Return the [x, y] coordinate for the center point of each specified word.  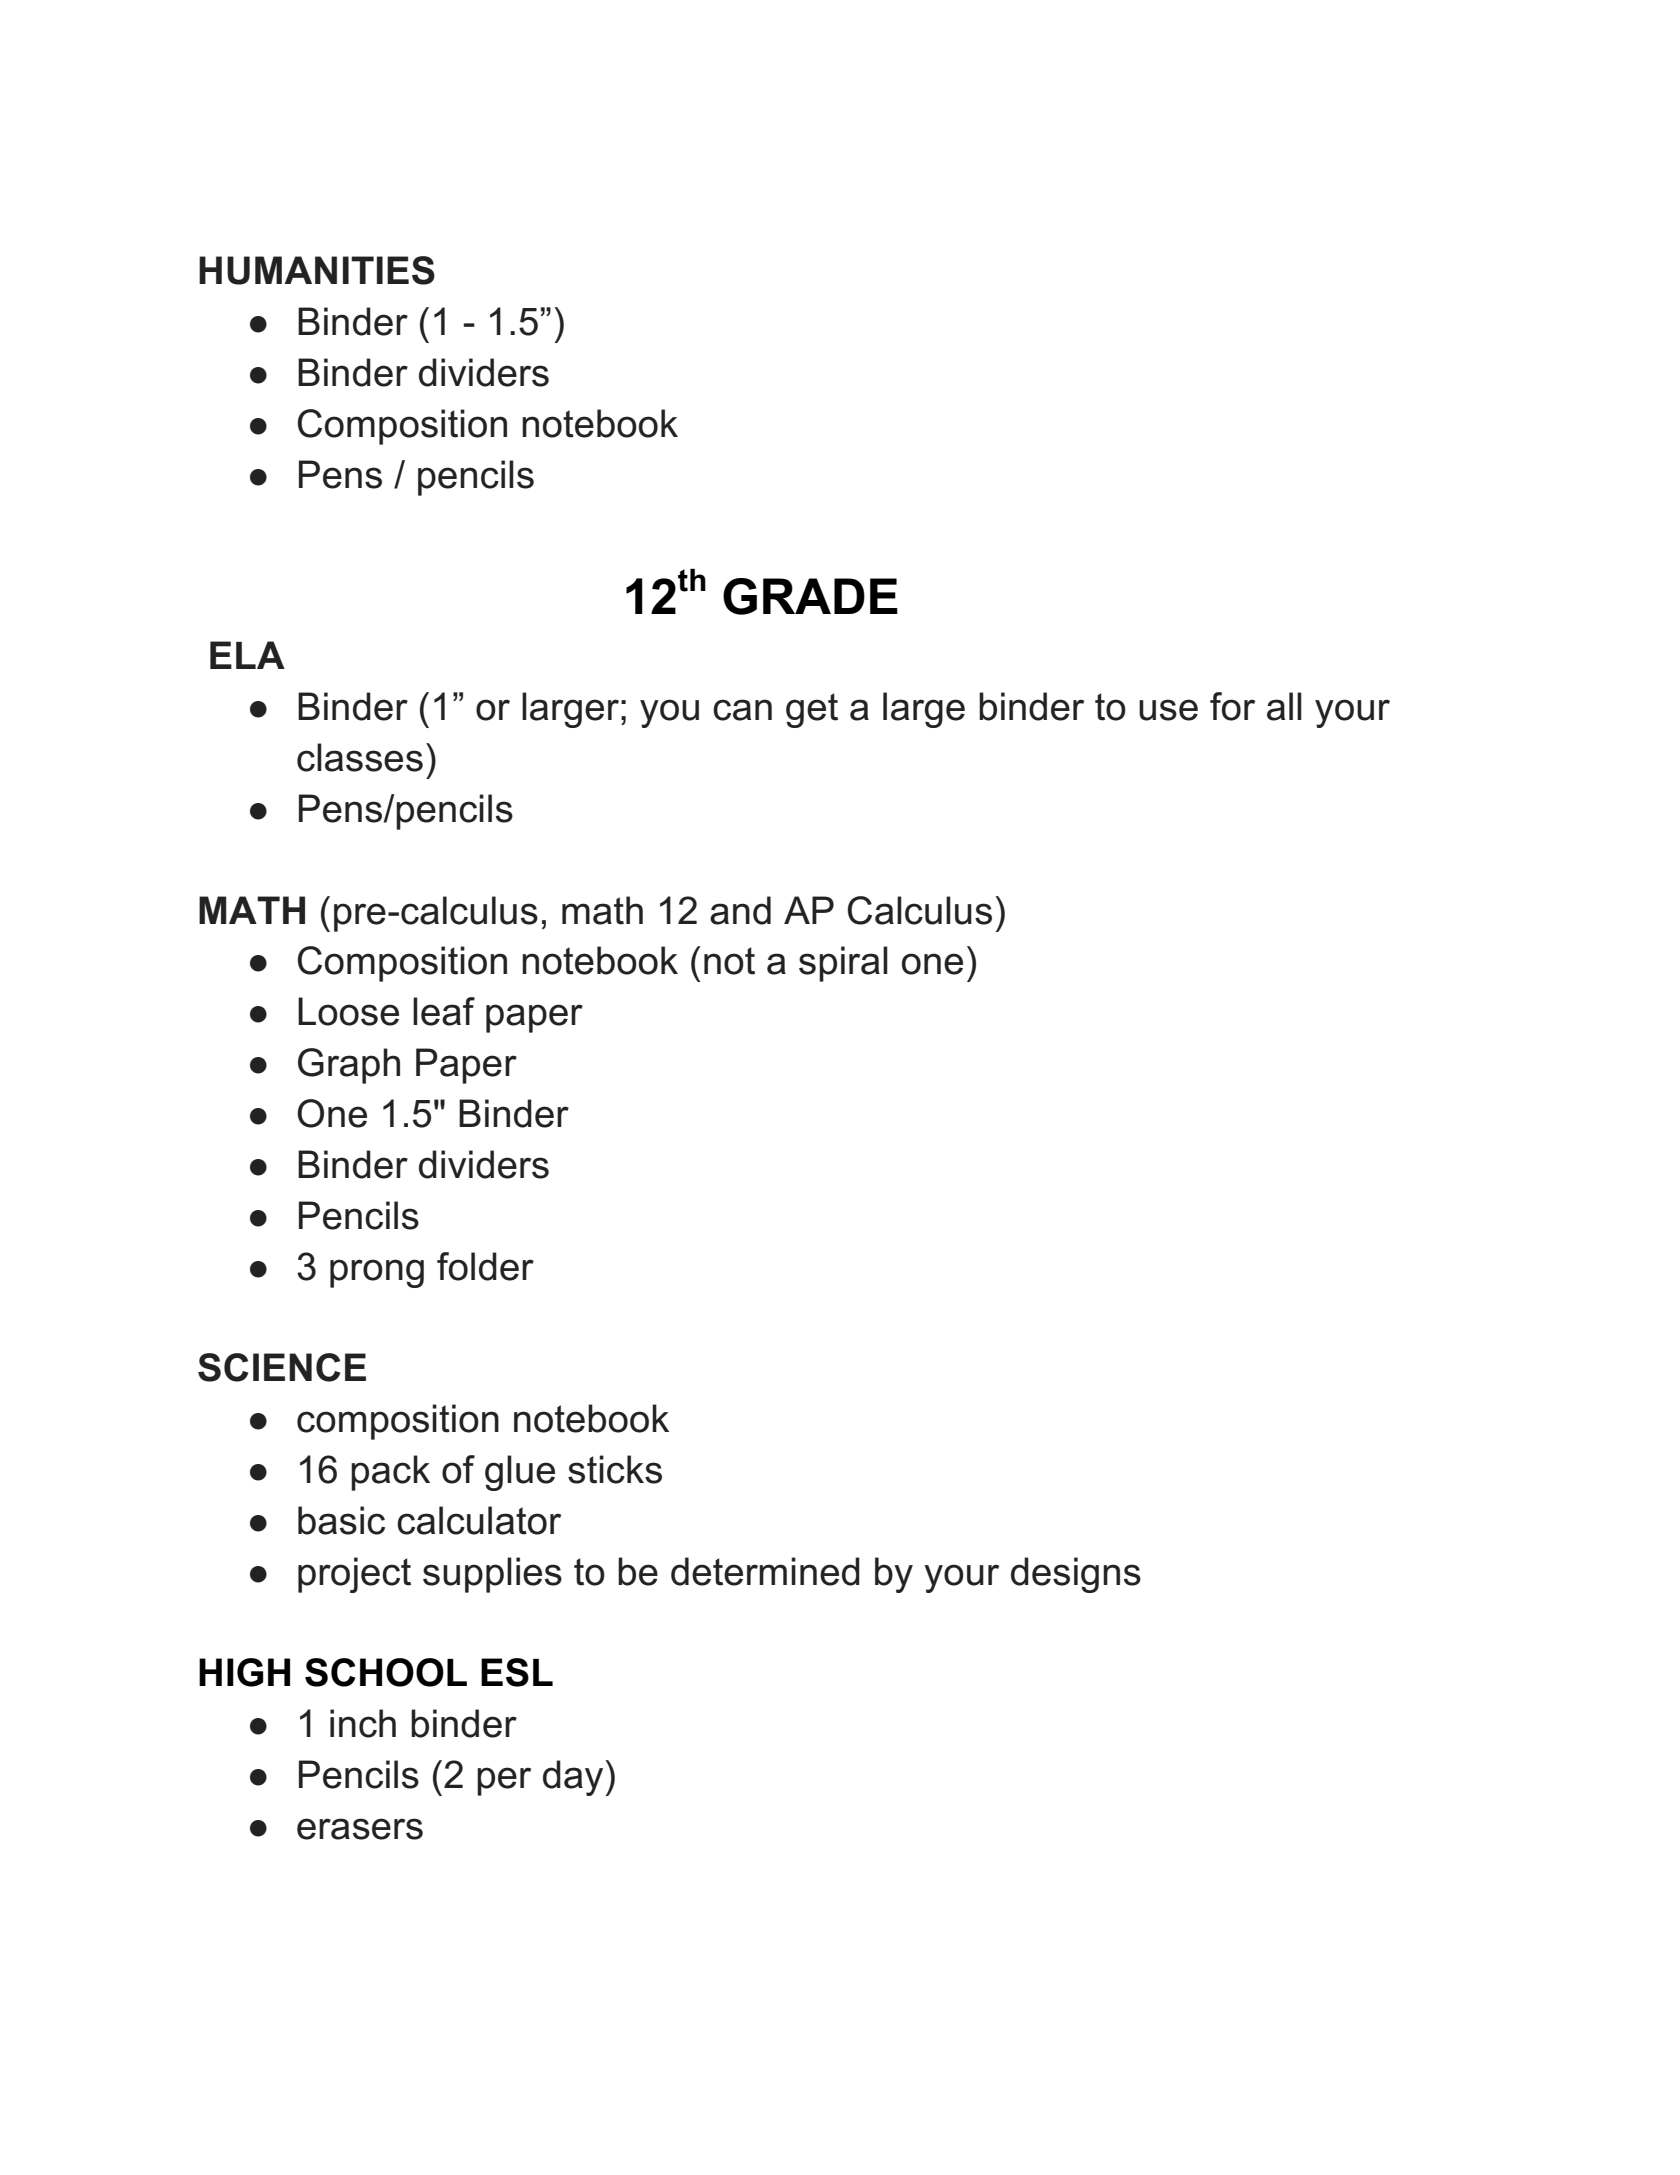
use [1168, 710]
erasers [360, 1829]
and [740, 910]
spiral [843, 964]
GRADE [810, 596]
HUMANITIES [317, 270]
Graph [349, 1066]
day [573, 1778]
